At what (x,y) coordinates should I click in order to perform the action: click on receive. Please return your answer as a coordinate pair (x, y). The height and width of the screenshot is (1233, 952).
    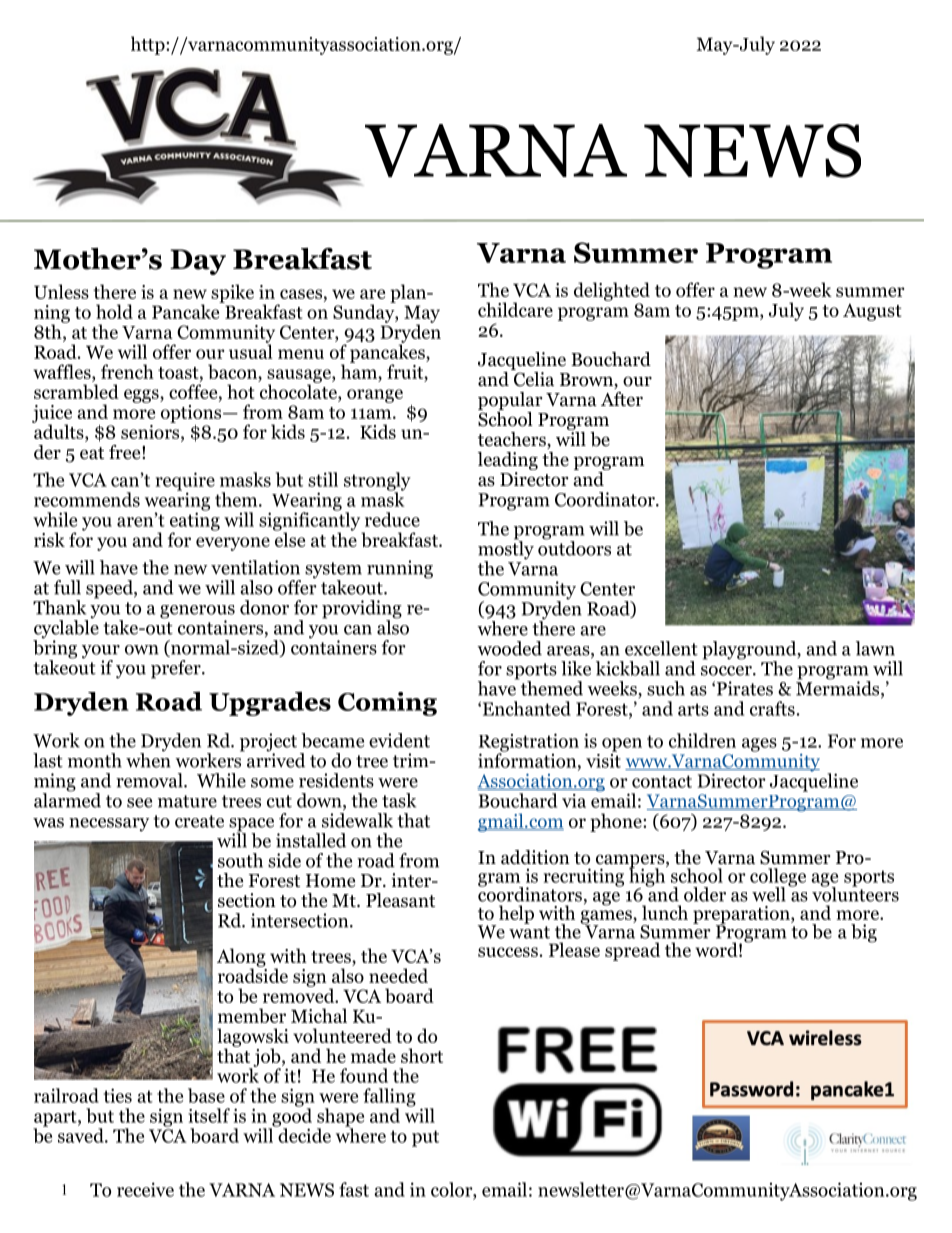
    Looking at the image, I should click on (145, 1189).
